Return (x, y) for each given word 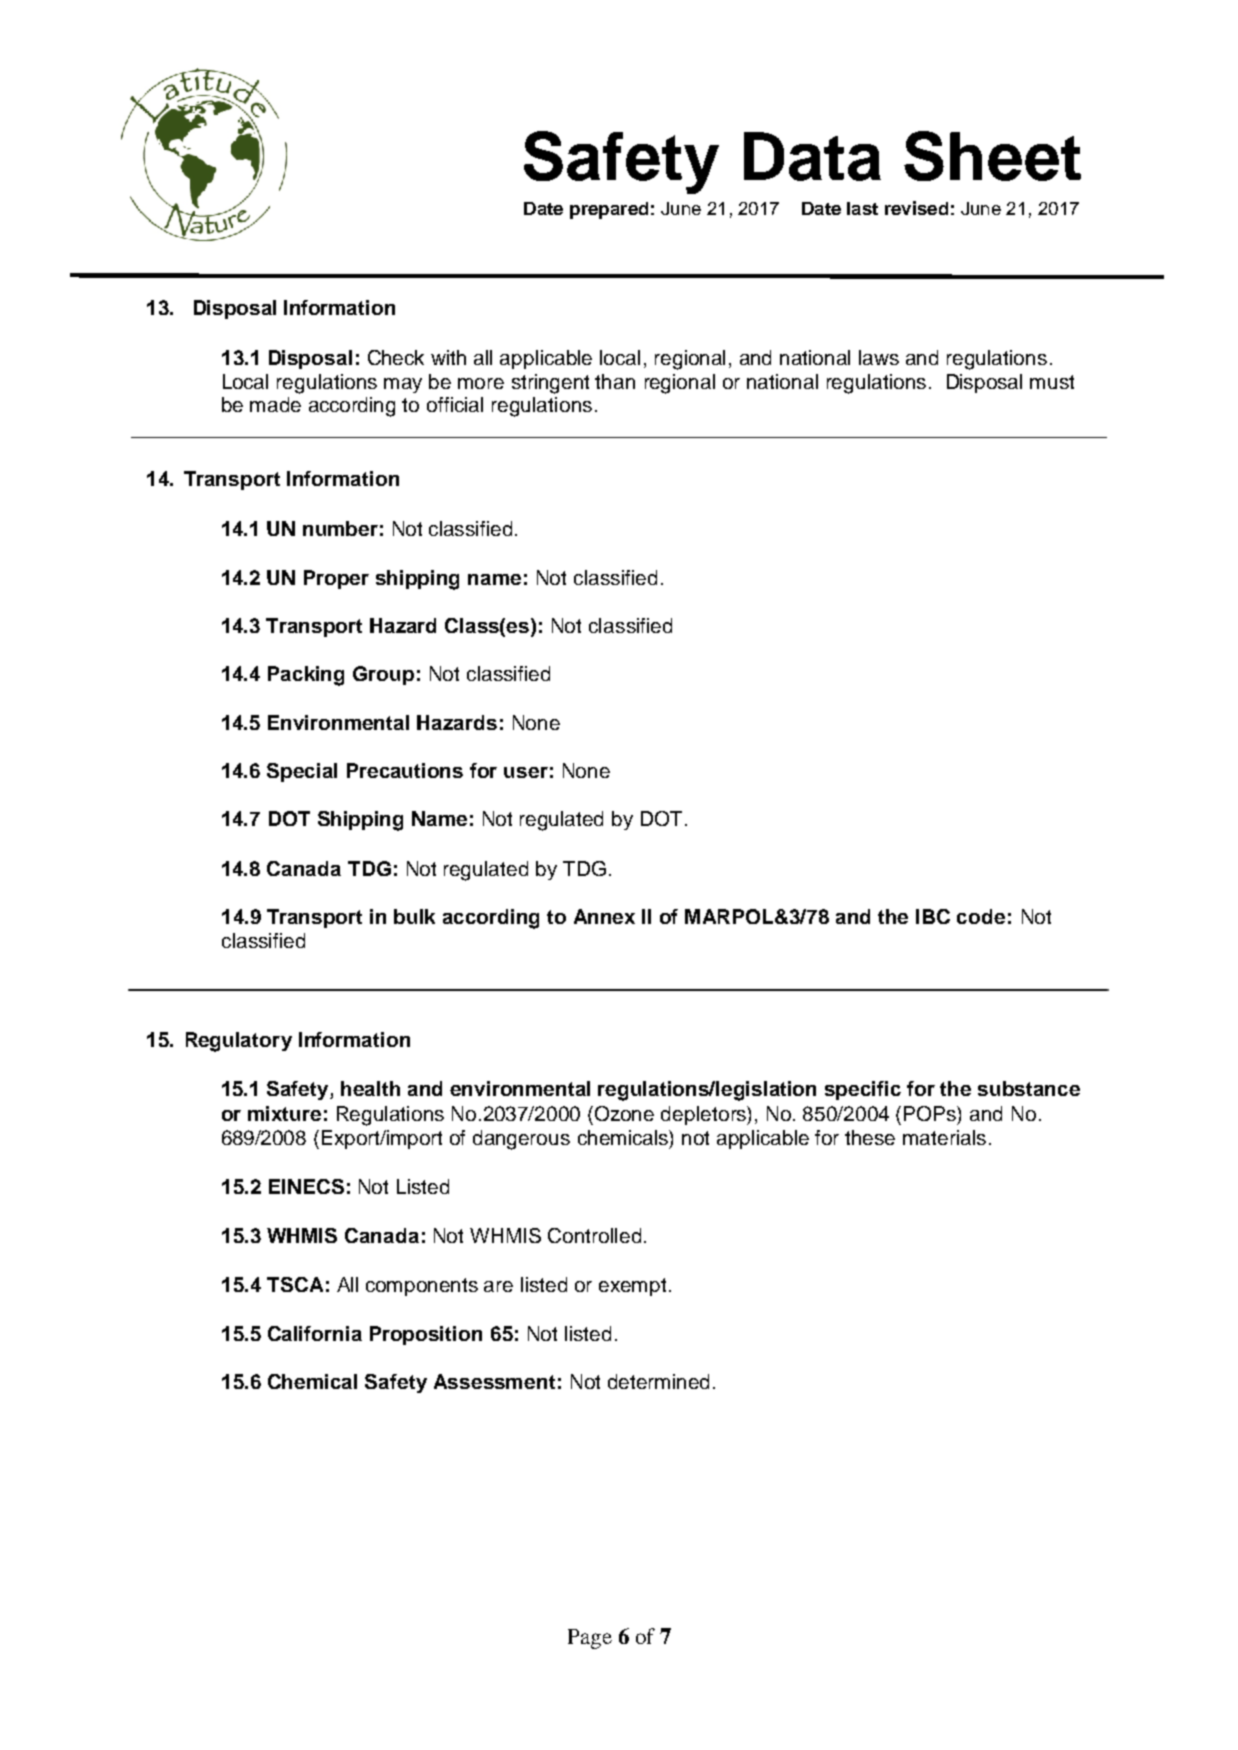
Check (396, 357)
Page (590, 1639)
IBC (933, 916)
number (340, 528)
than (615, 381)
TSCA (295, 1284)
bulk (414, 916)
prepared (609, 210)
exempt (632, 1287)
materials (944, 1137)
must (1052, 382)
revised (916, 208)
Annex (604, 916)
